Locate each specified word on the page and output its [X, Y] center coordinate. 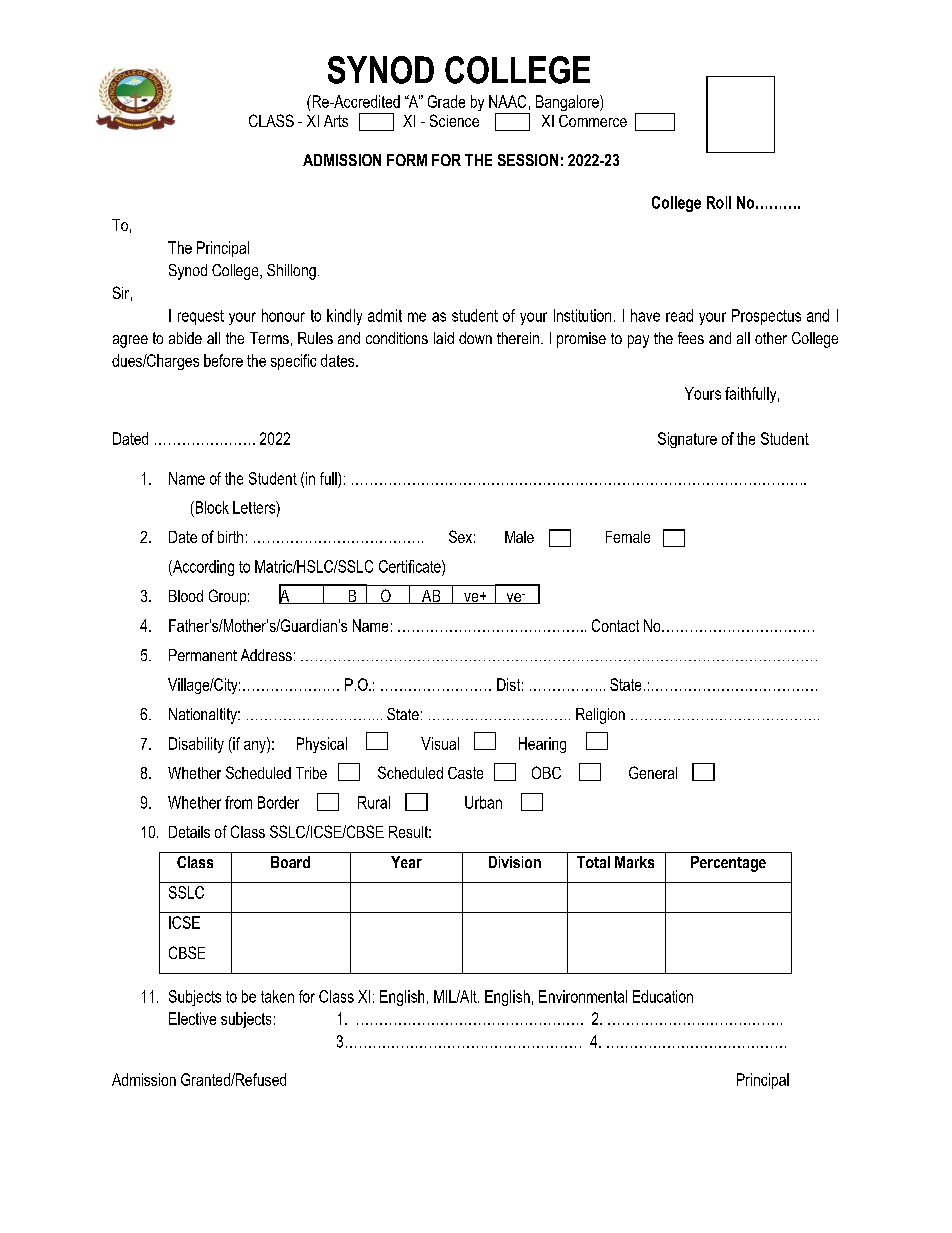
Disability [196, 745]
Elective [192, 1018]
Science [454, 120]
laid [444, 338]
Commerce [593, 121]
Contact [615, 625]
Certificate [411, 566]
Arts [336, 121]
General [653, 772]
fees [691, 338]
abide [185, 338]
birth [230, 537]
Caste [465, 773]
